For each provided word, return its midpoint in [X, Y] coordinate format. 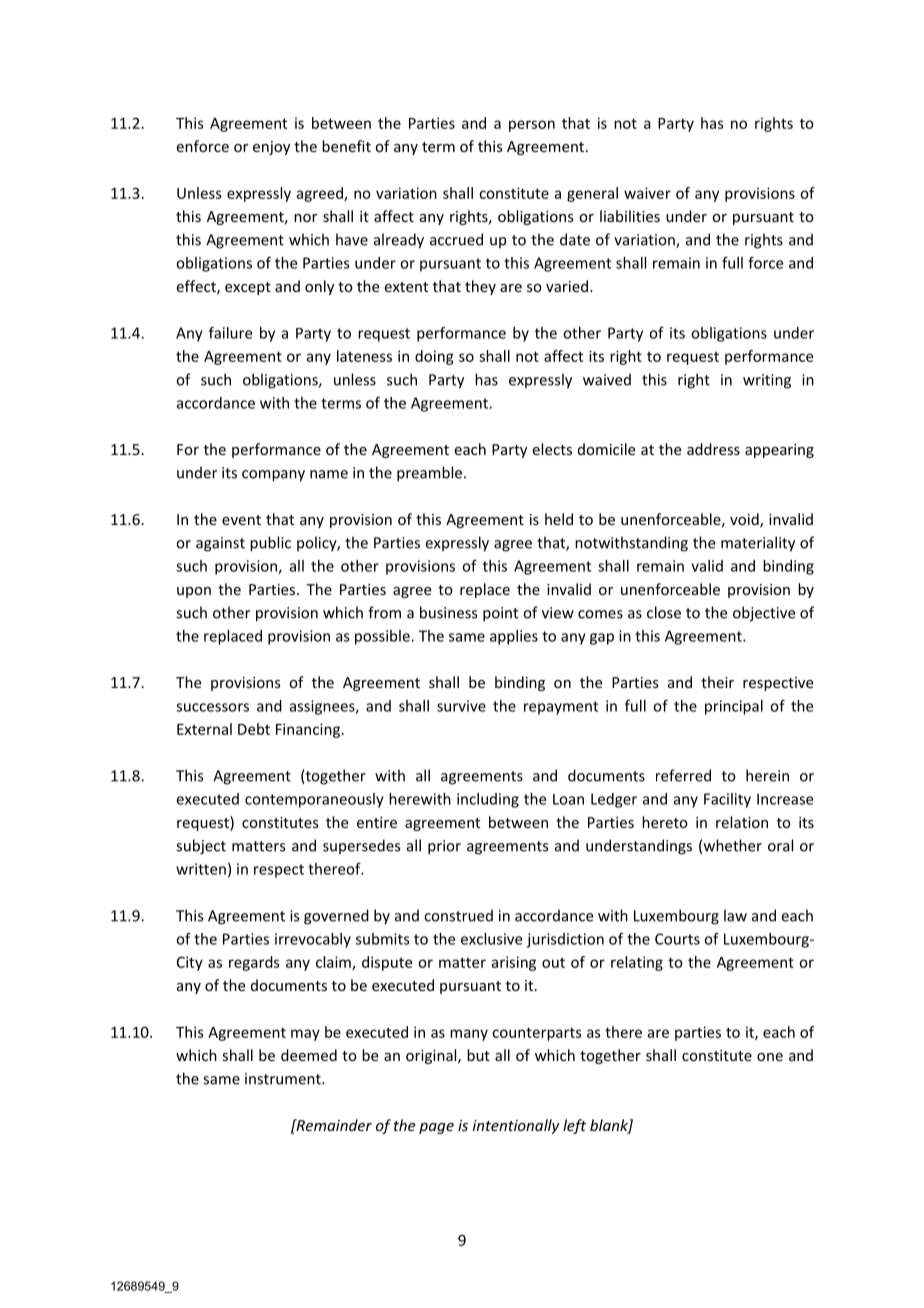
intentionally [516, 1126]
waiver [647, 193]
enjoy [271, 148]
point [500, 614]
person [532, 126]
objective [764, 614]
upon [194, 592]
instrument [284, 1079]
